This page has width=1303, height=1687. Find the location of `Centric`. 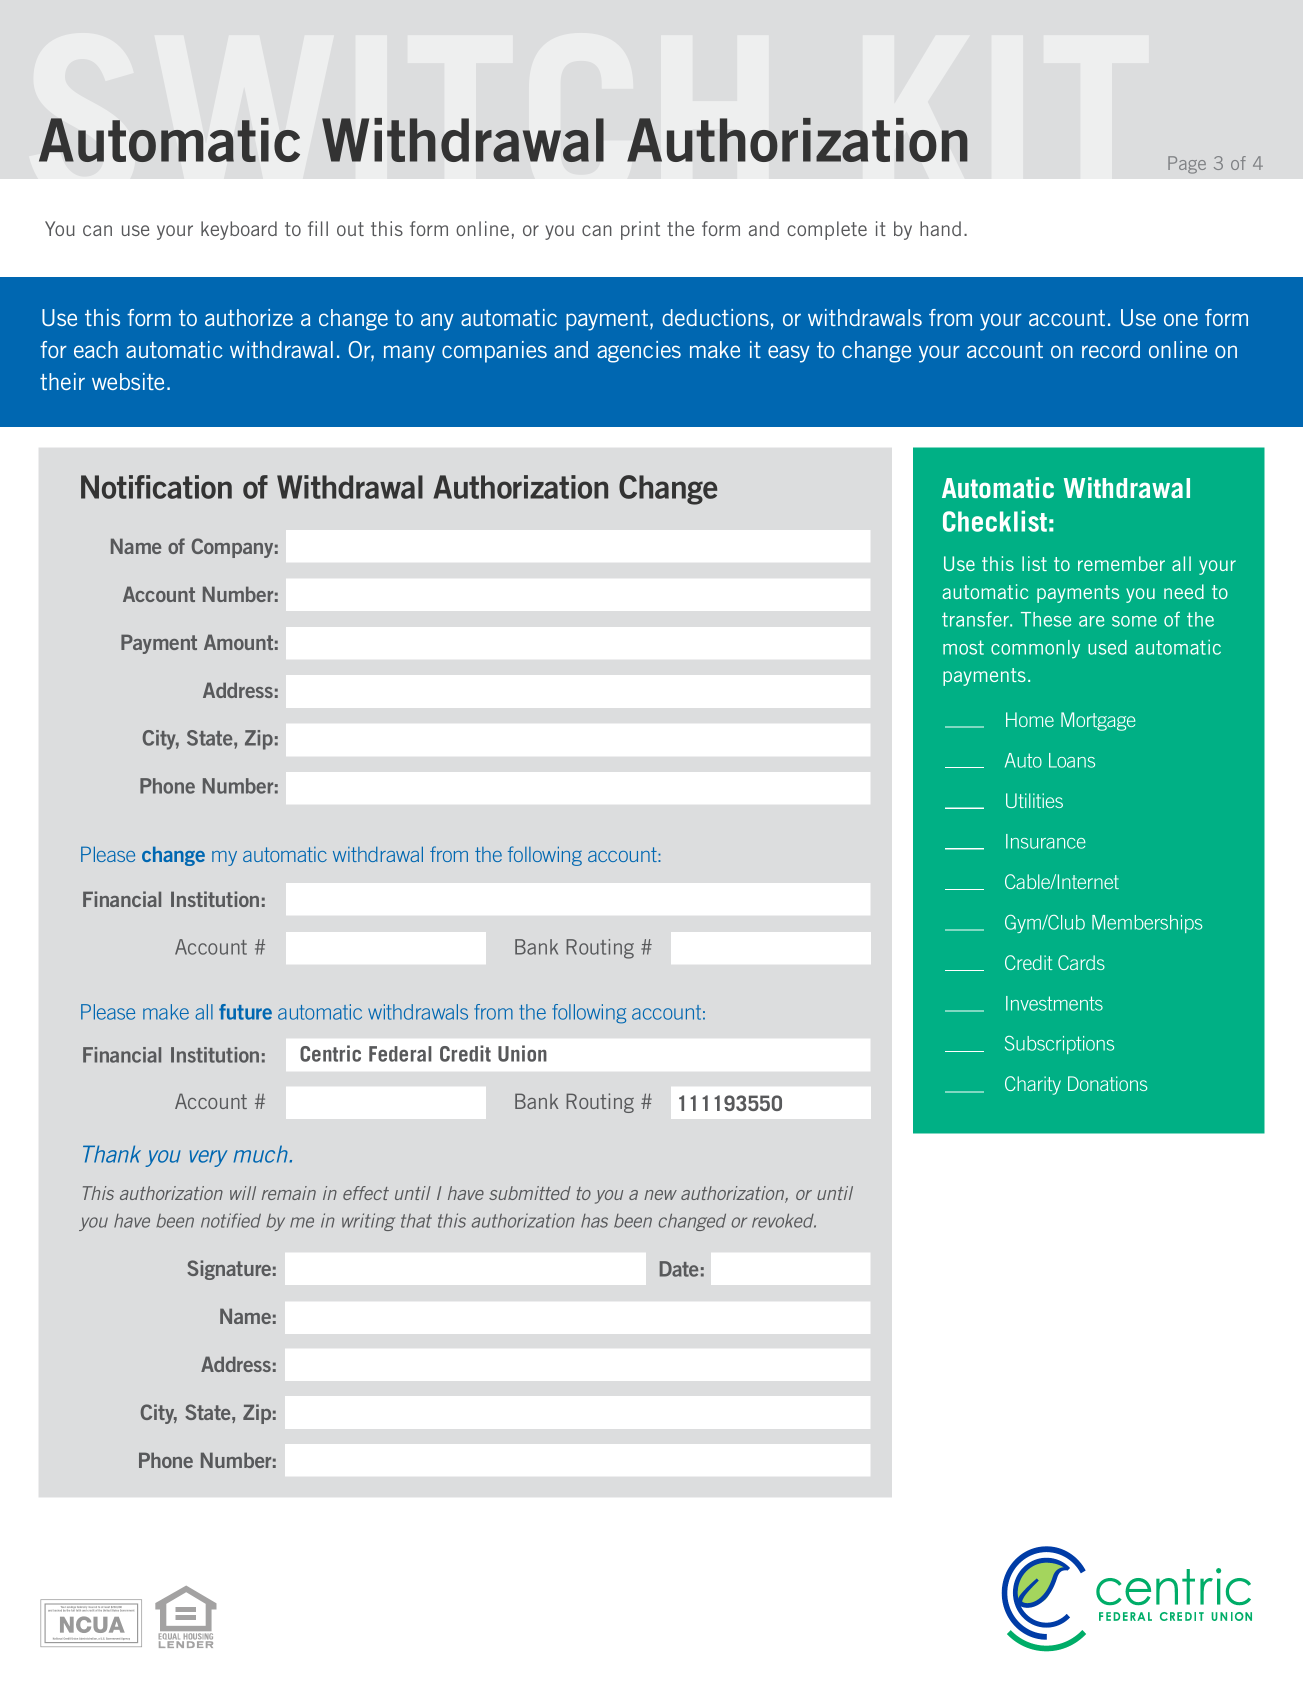

Centric is located at coordinates (330, 1053).
